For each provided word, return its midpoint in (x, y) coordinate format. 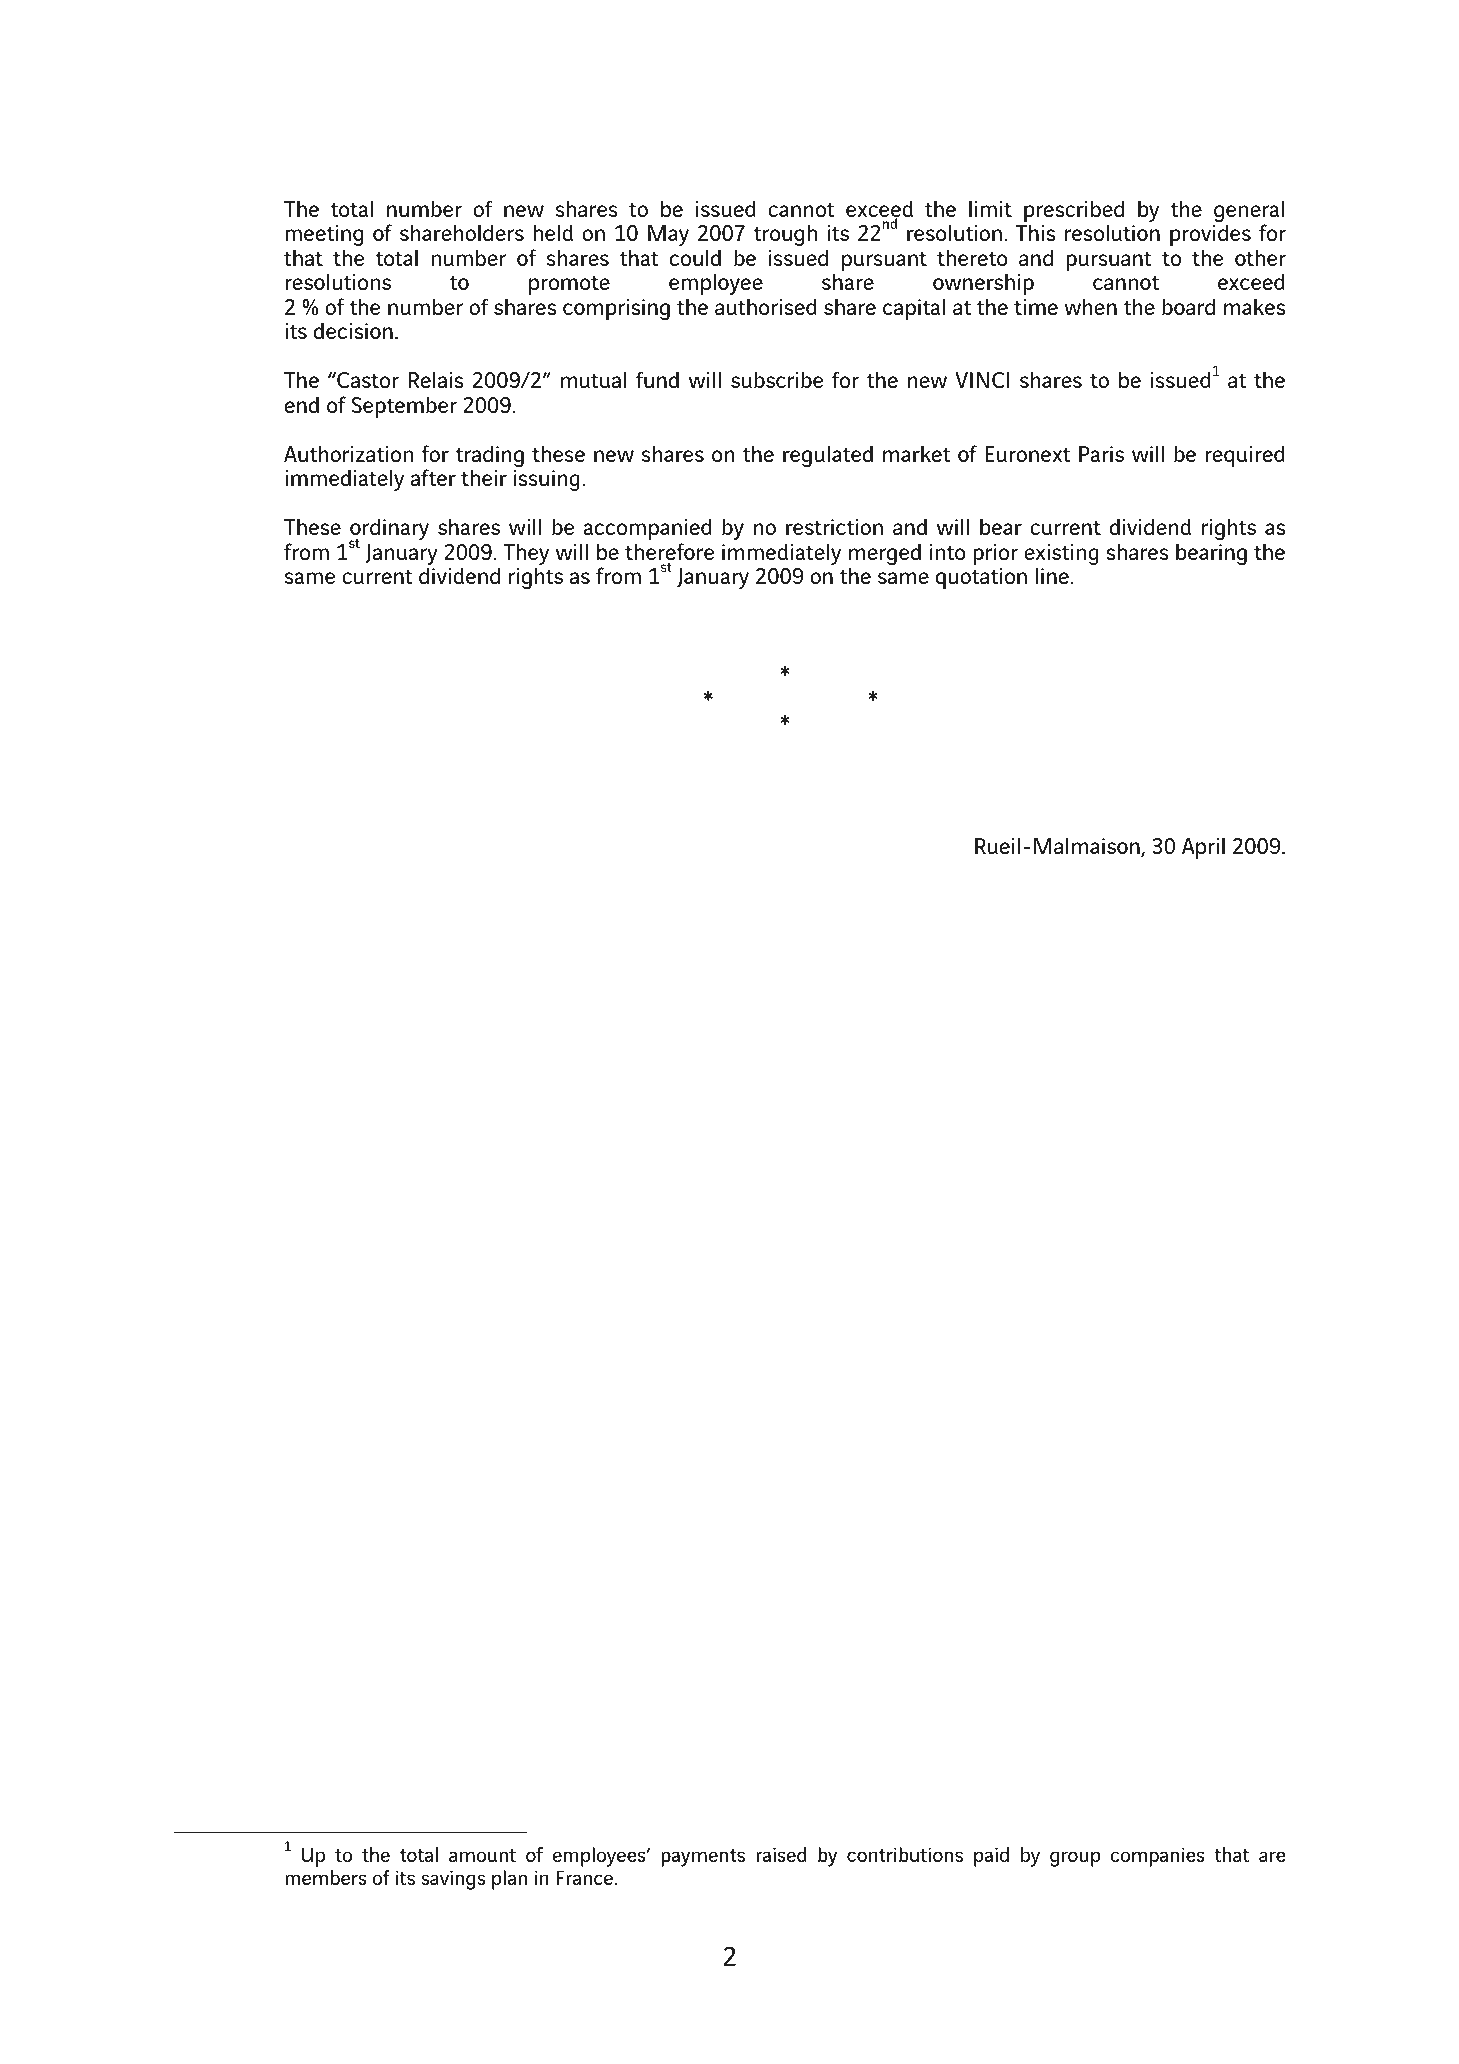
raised (781, 1854)
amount (482, 1855)
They (526, 555)
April (1203, 848)
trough (785, 235)
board (1188, 306)
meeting (324, 235)
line (1053, 575)
